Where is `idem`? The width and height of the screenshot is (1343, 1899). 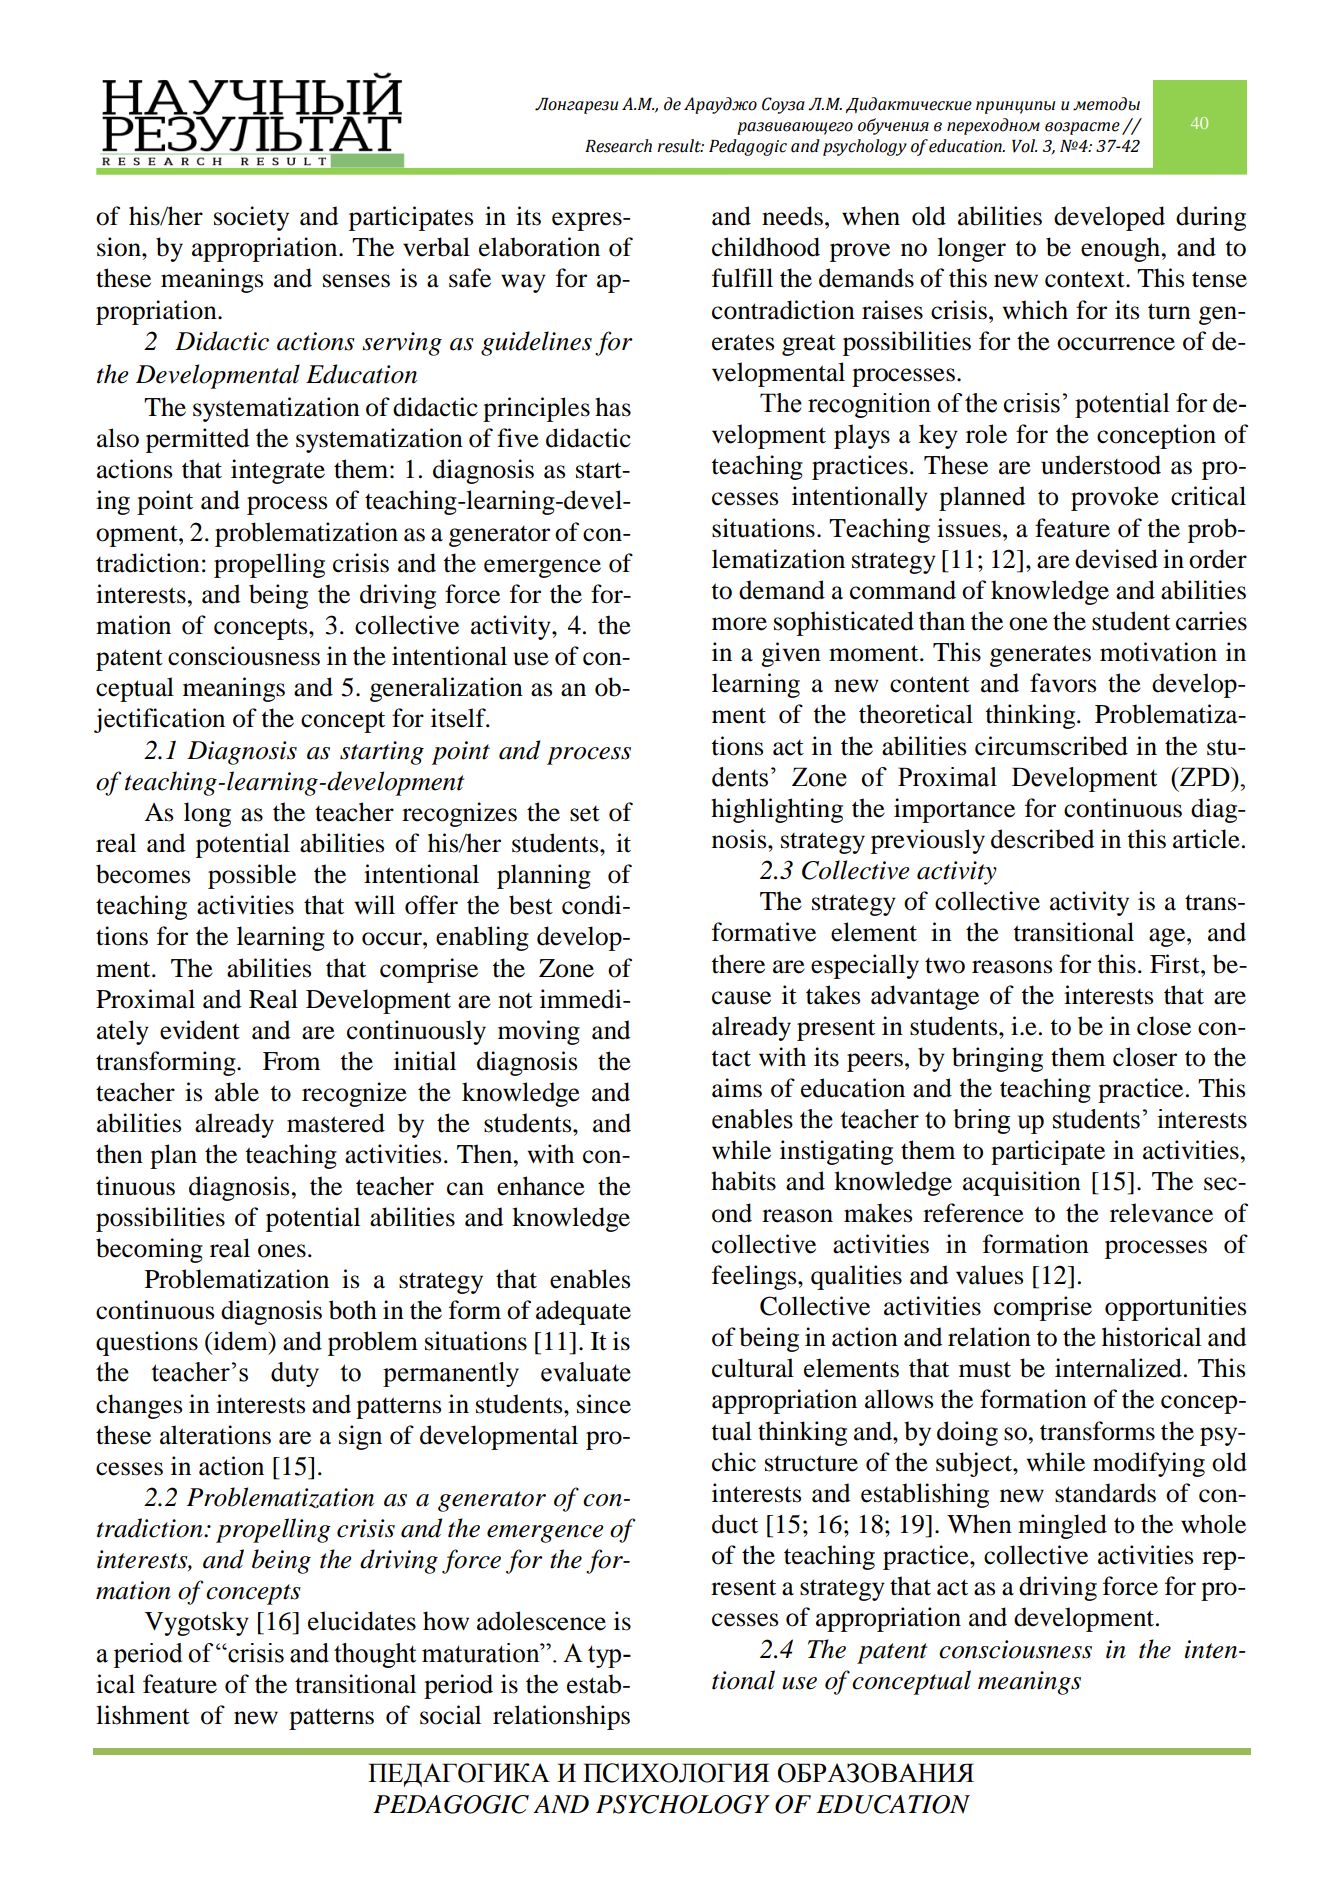
idem is located at coordinates (240, 1341).
